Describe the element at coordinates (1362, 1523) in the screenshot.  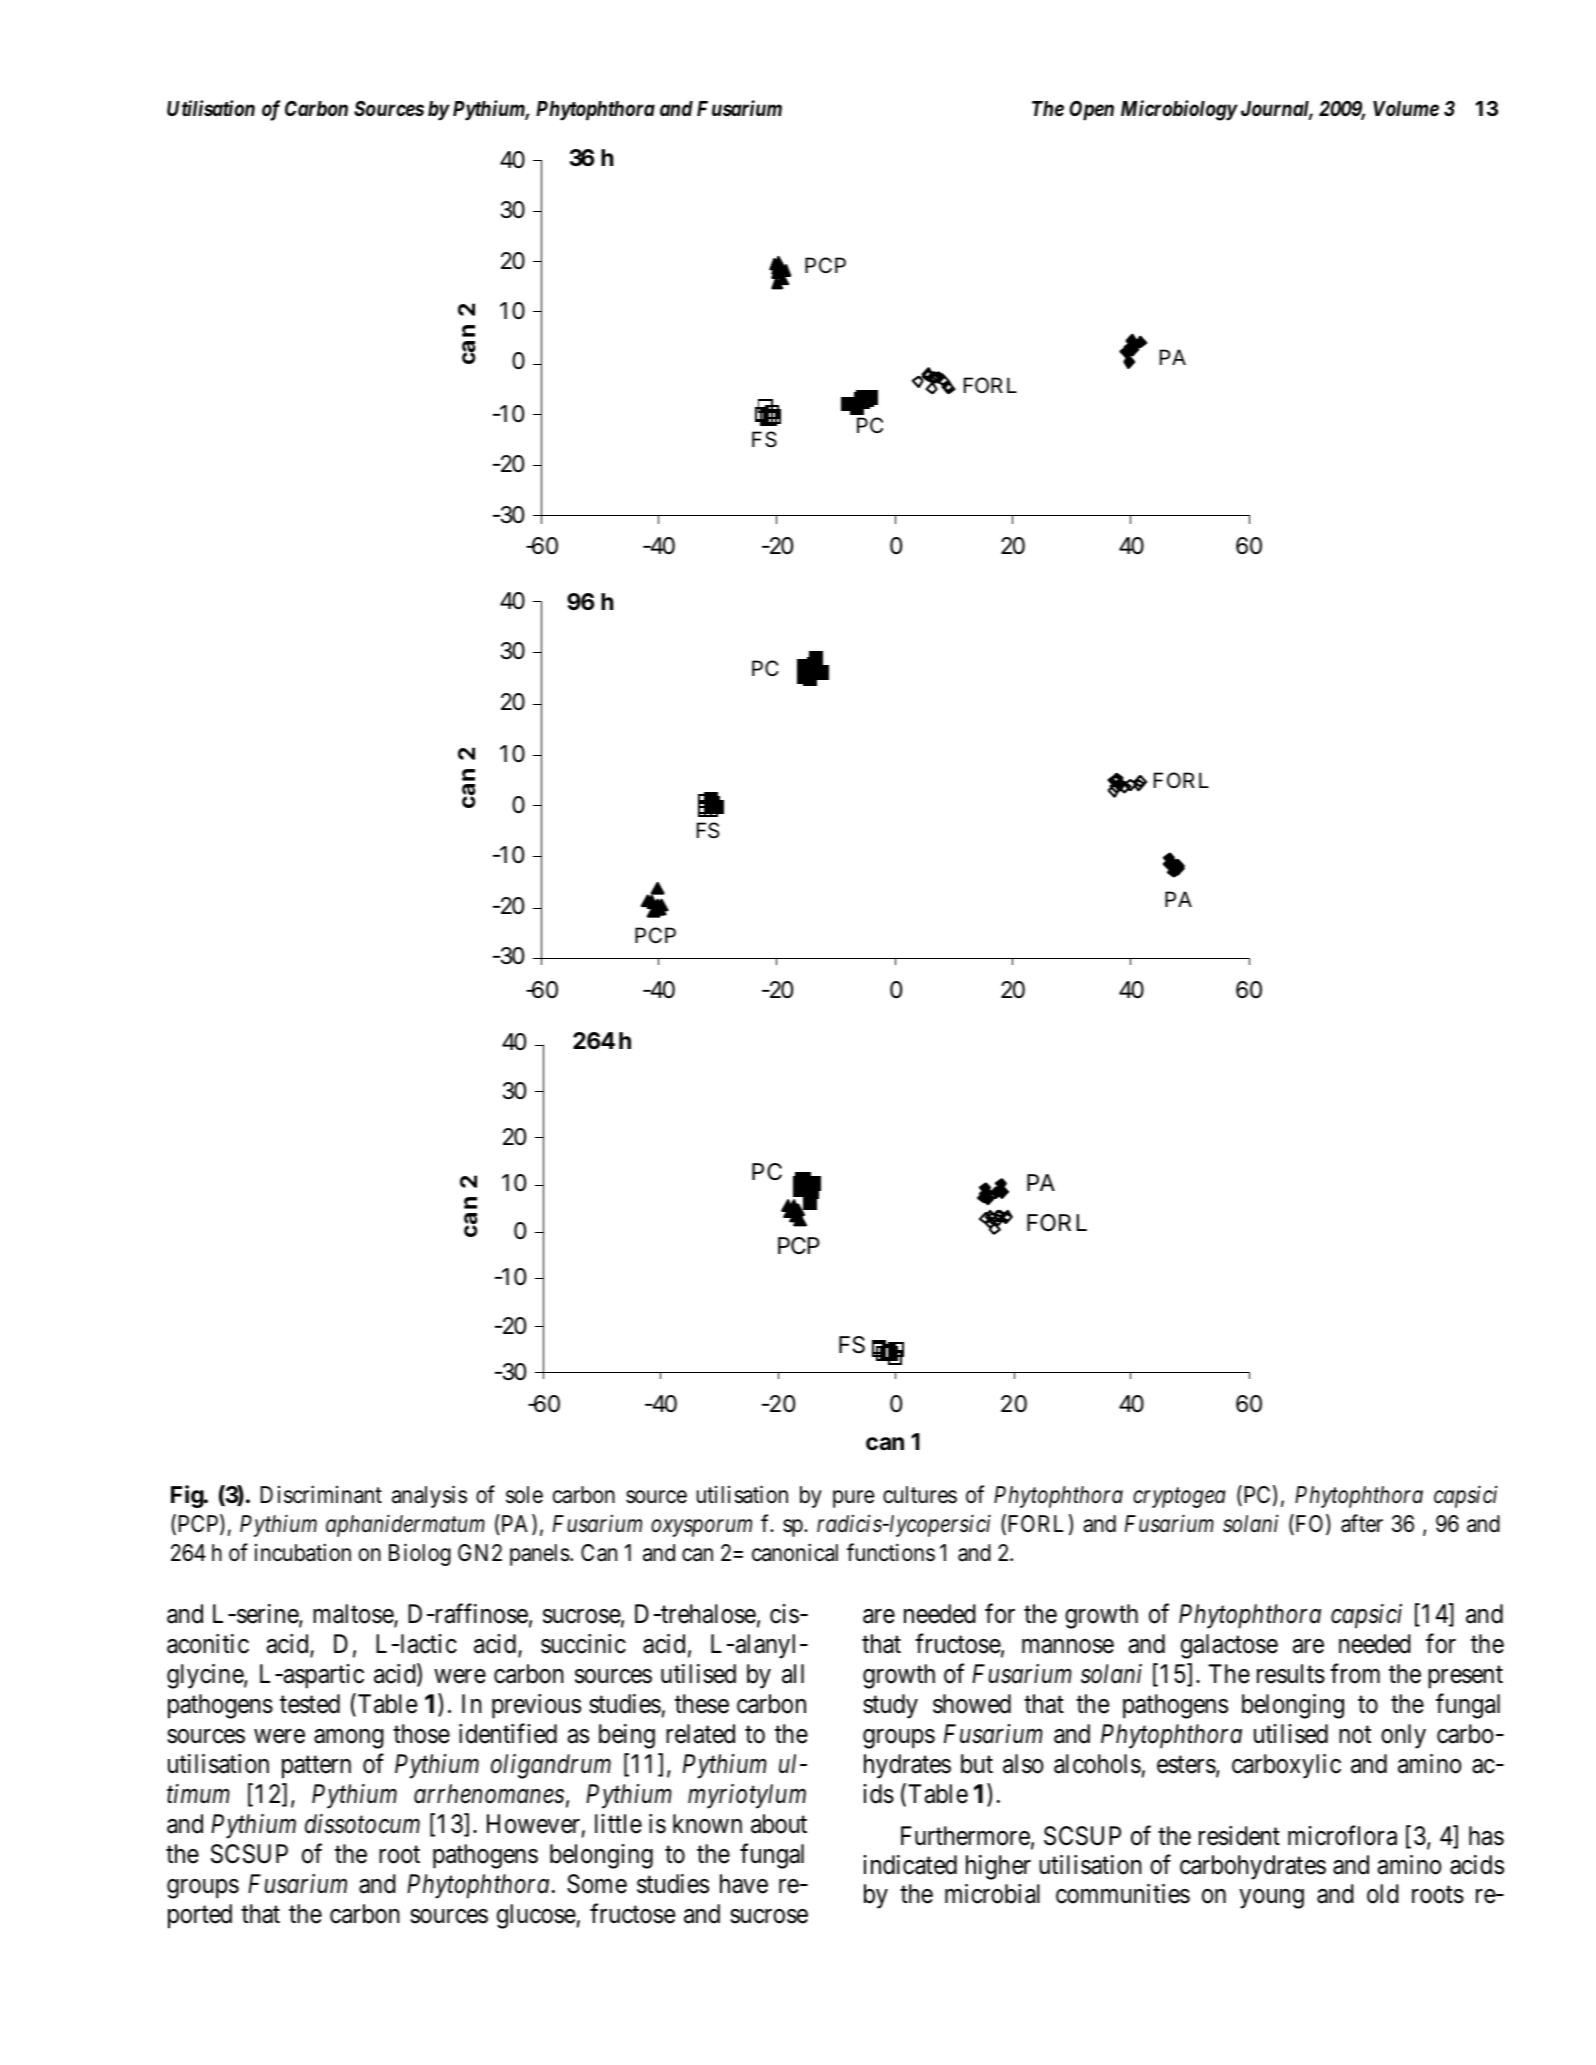
I see `after` at that location.
